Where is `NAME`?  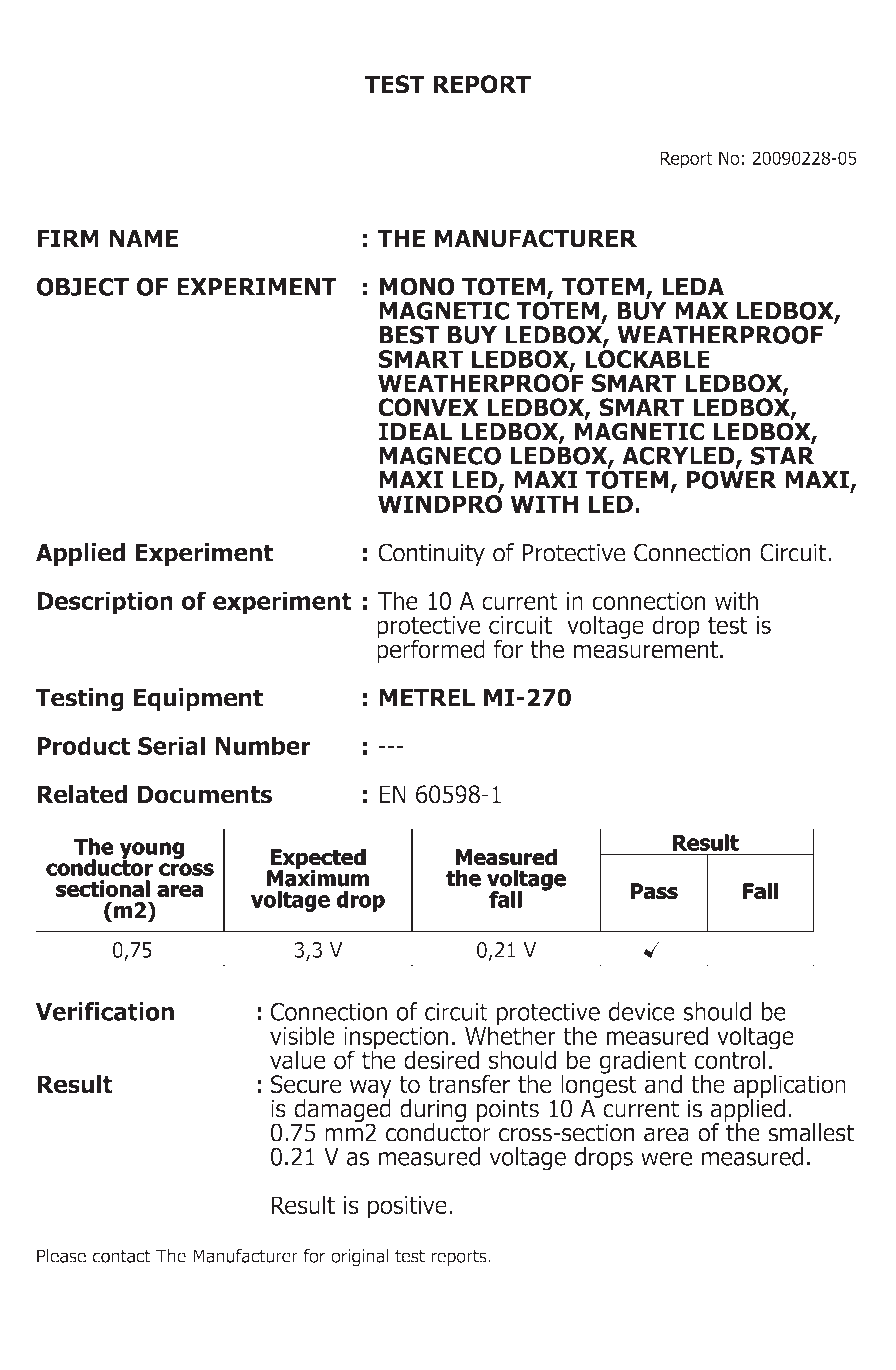 NAME is located at coordinates (143, 238).
